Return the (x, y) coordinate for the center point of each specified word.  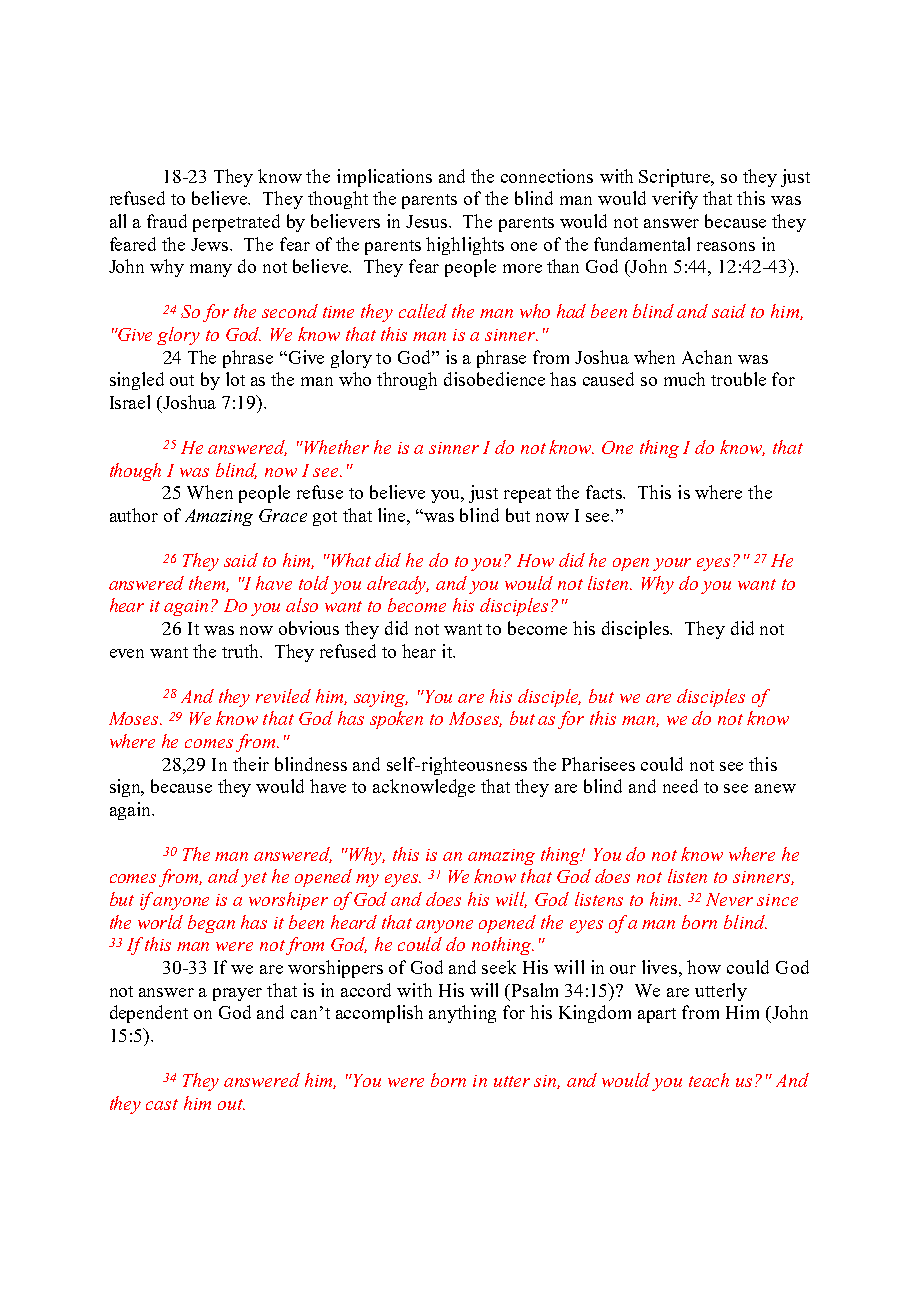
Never (729, 899)
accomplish (379, 1014)
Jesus (428, 221)
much (684, 379)
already (398, 585)
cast (162, 1104)
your (672, 564)
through (407, 381)
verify (675, 200)
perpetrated (236, 223)
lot (235, 379)
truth (242, 651)
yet (254, 879)
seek (499, 967)
